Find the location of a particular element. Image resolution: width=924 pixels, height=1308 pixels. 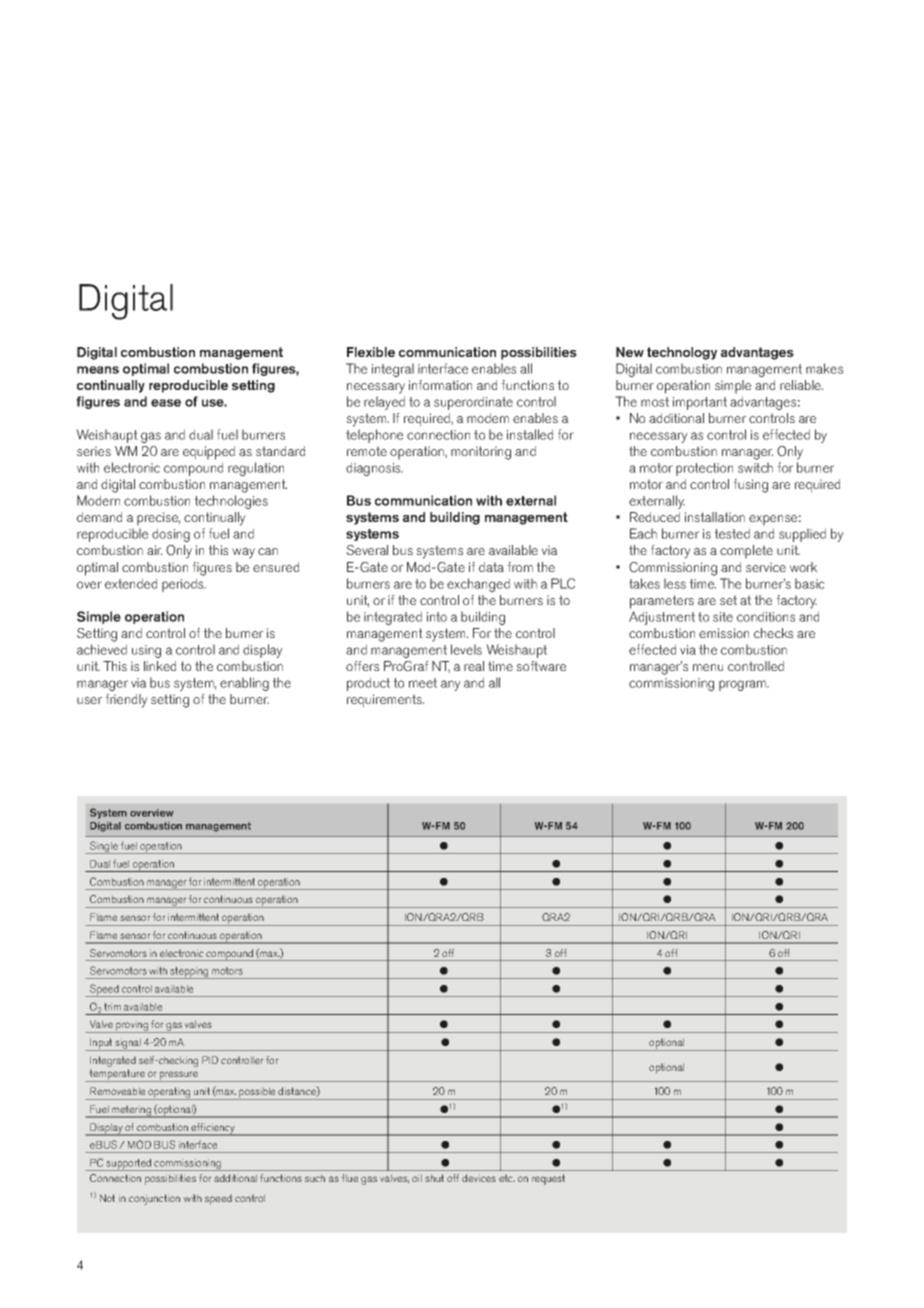

information is located at coordinates (440, 385).
